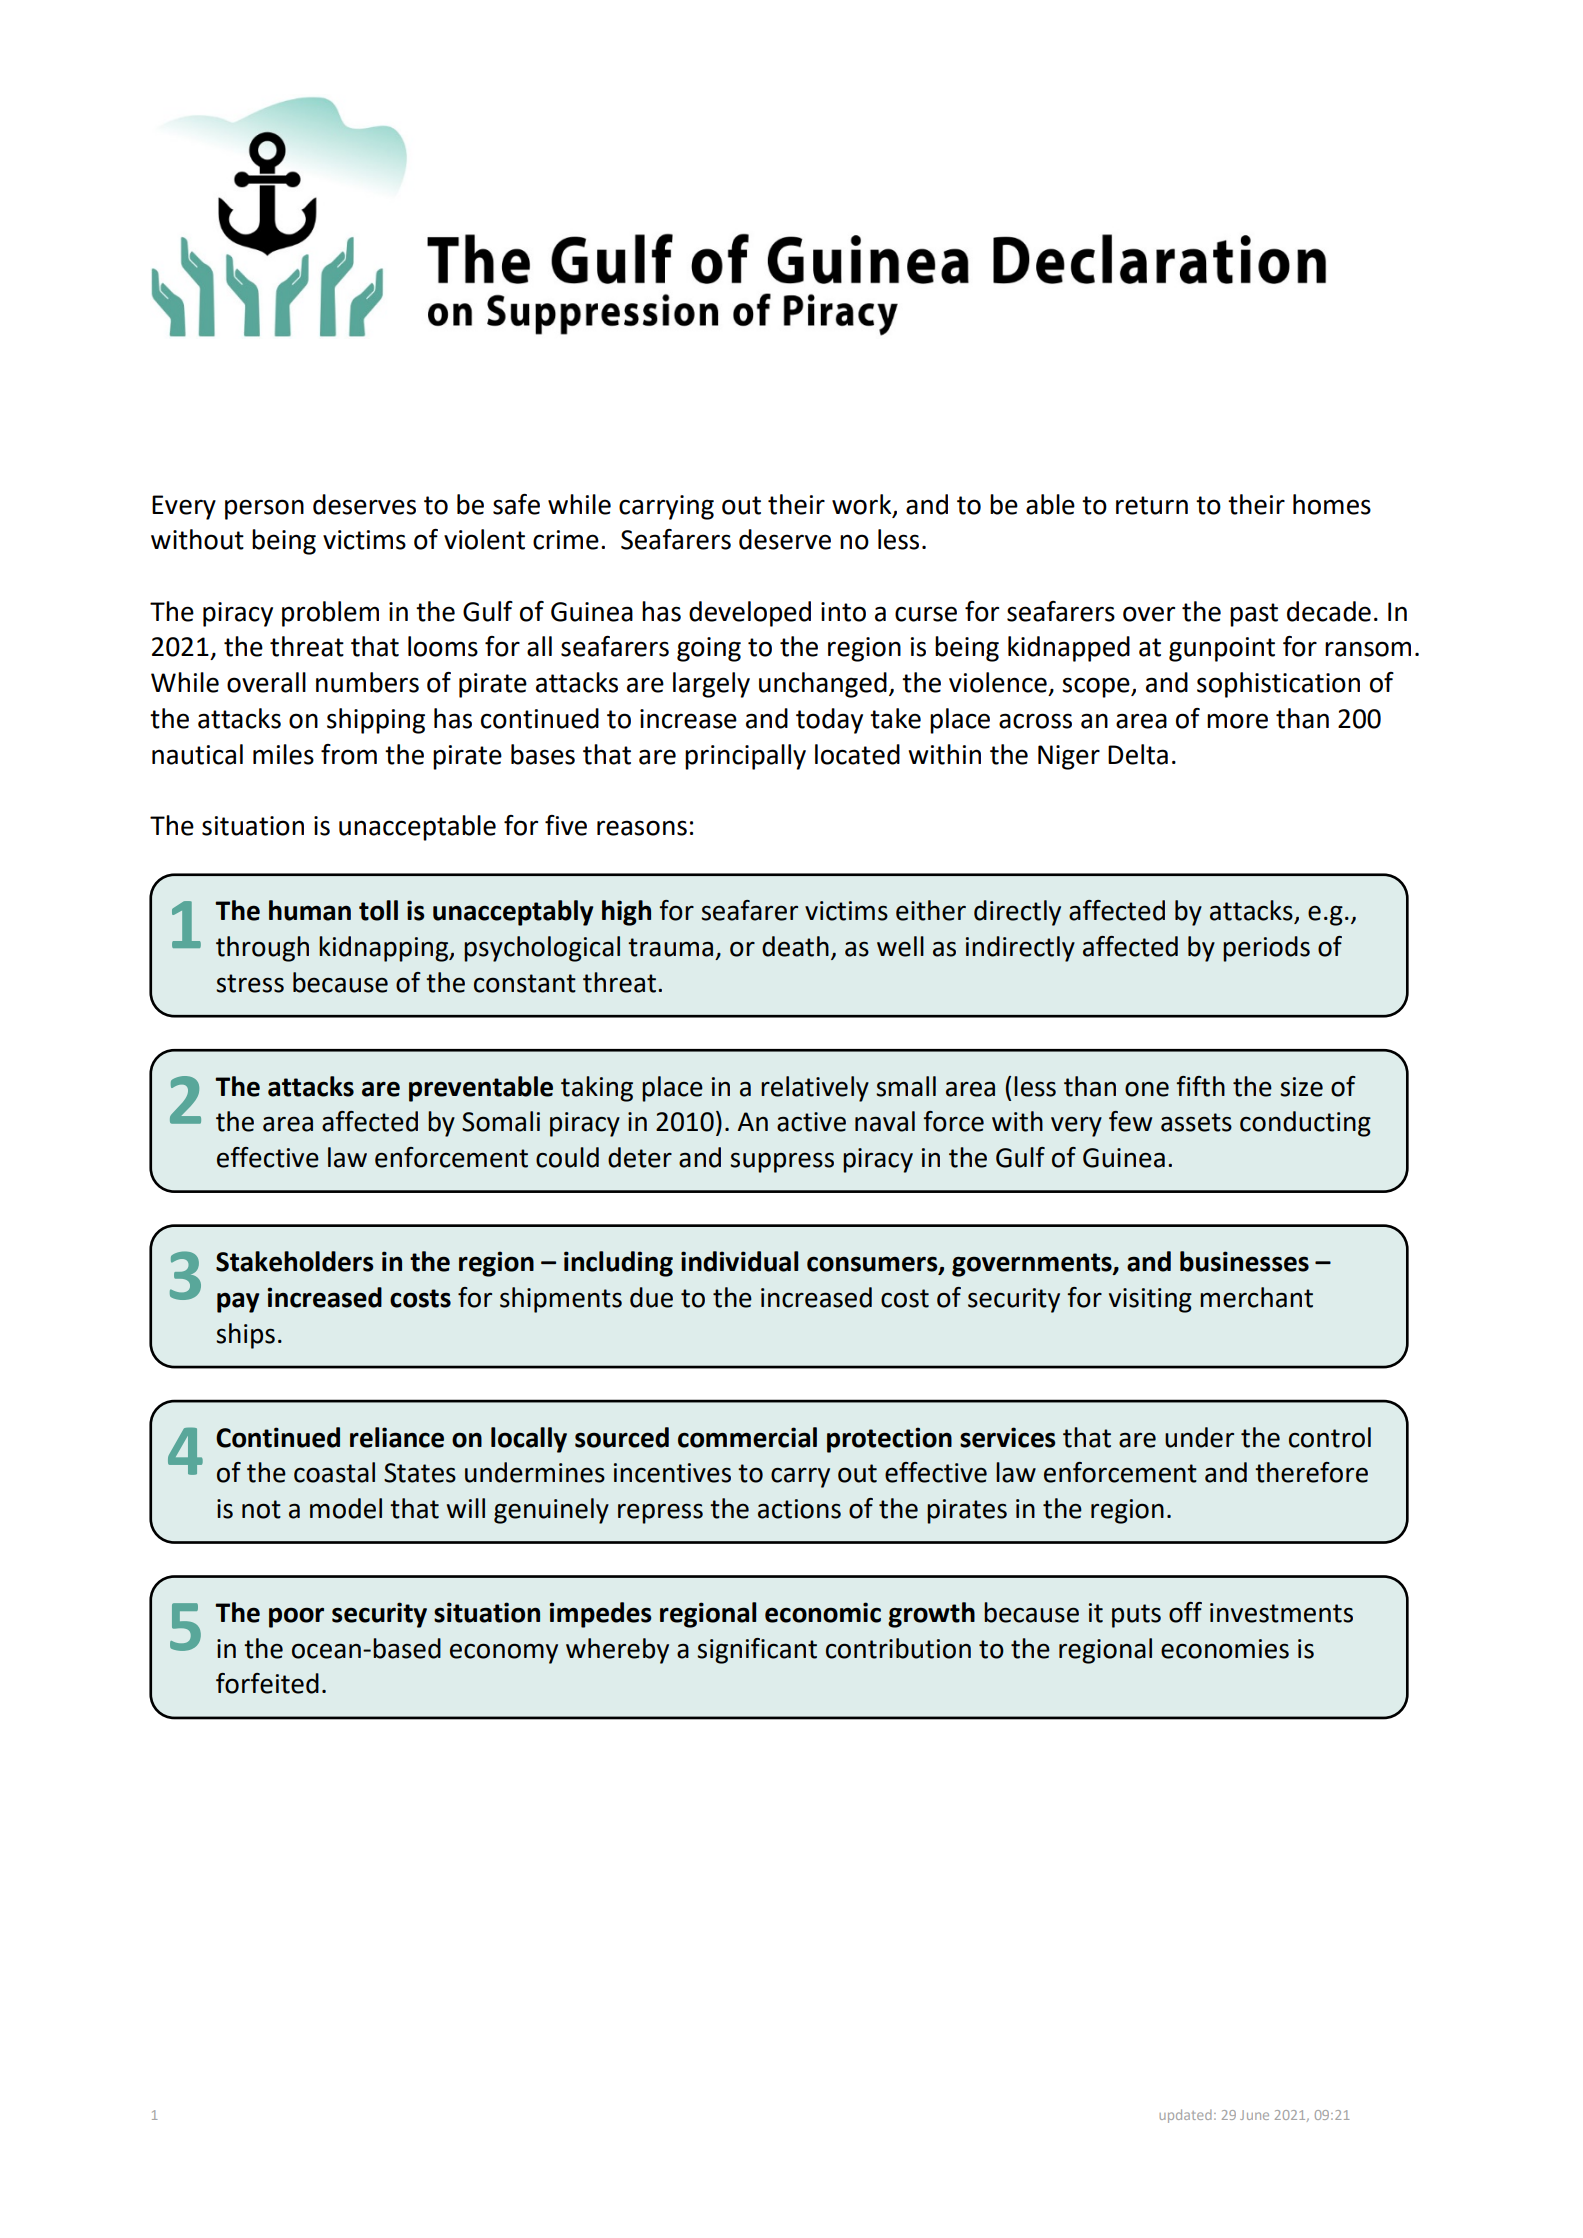 The width and height of the image is (1583, 2238). I want to click on fifth, so click(1200, 1086).
